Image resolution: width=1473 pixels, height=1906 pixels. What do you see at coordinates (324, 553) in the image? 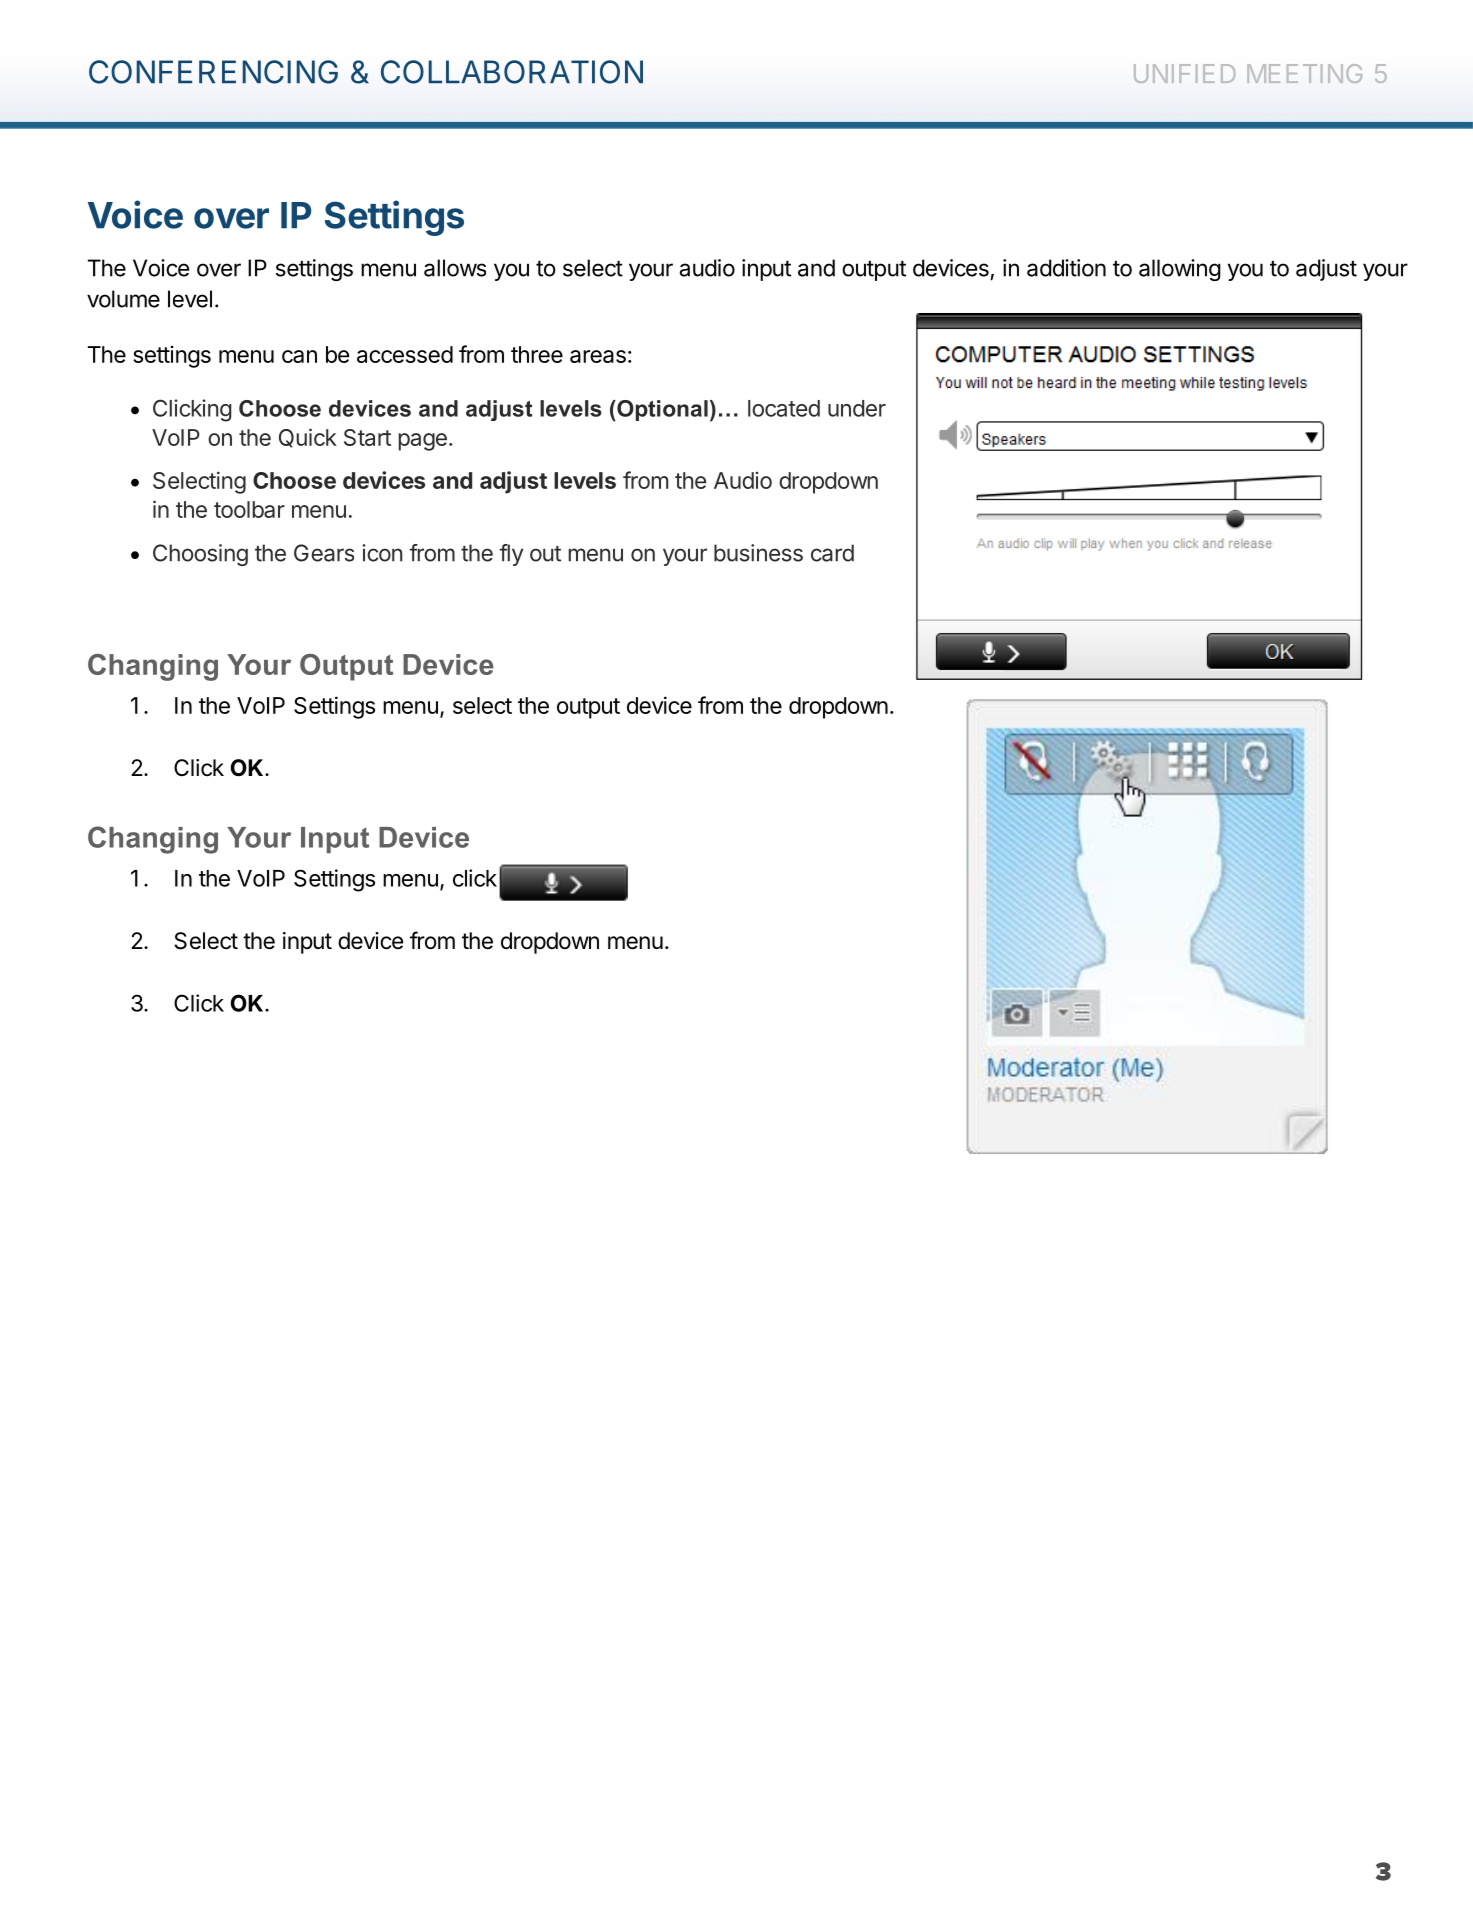
I see `Gears` at bounding box center [324, 553].
